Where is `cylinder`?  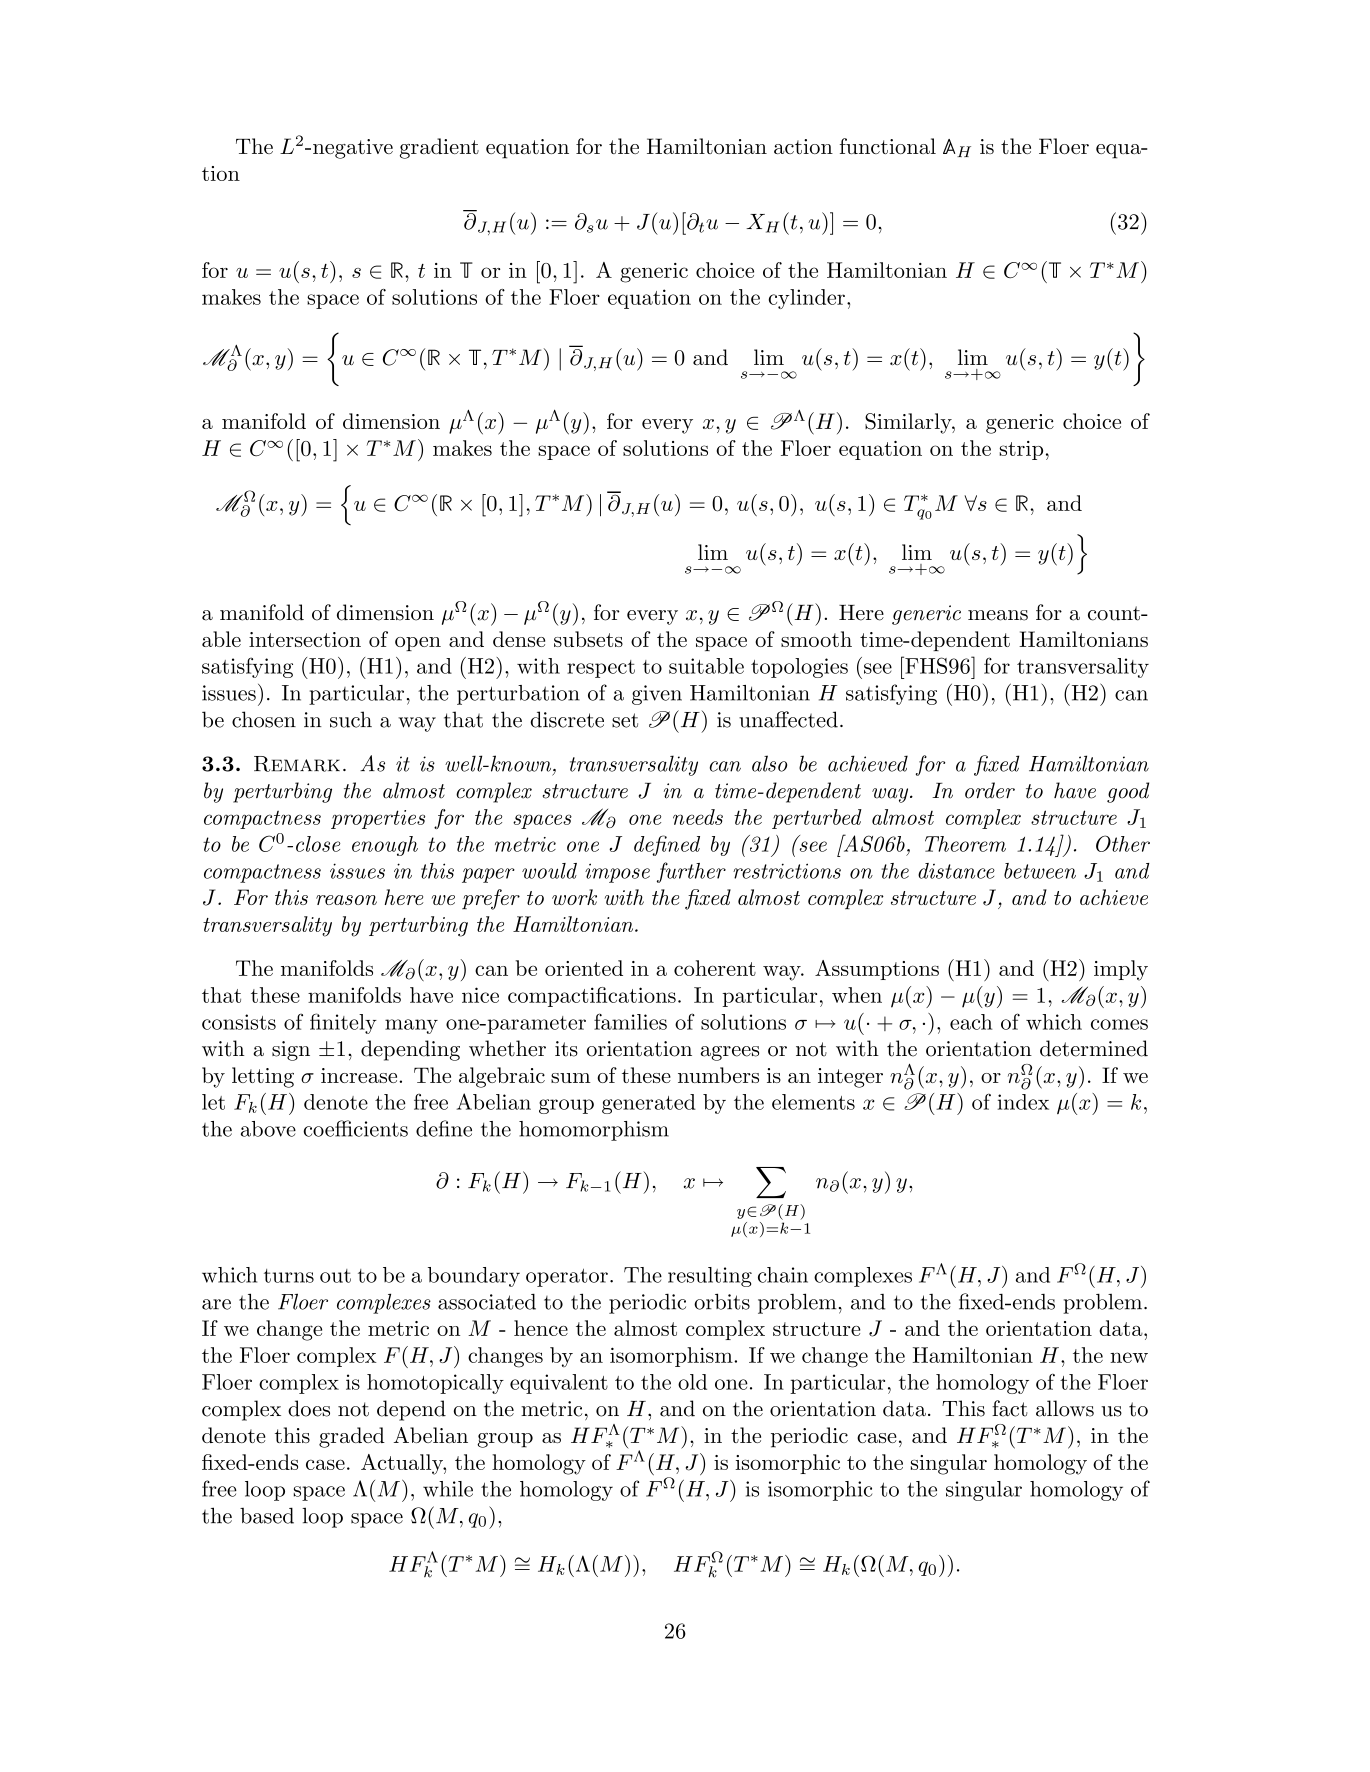
cylinder is located at coordinates (807, 299).
